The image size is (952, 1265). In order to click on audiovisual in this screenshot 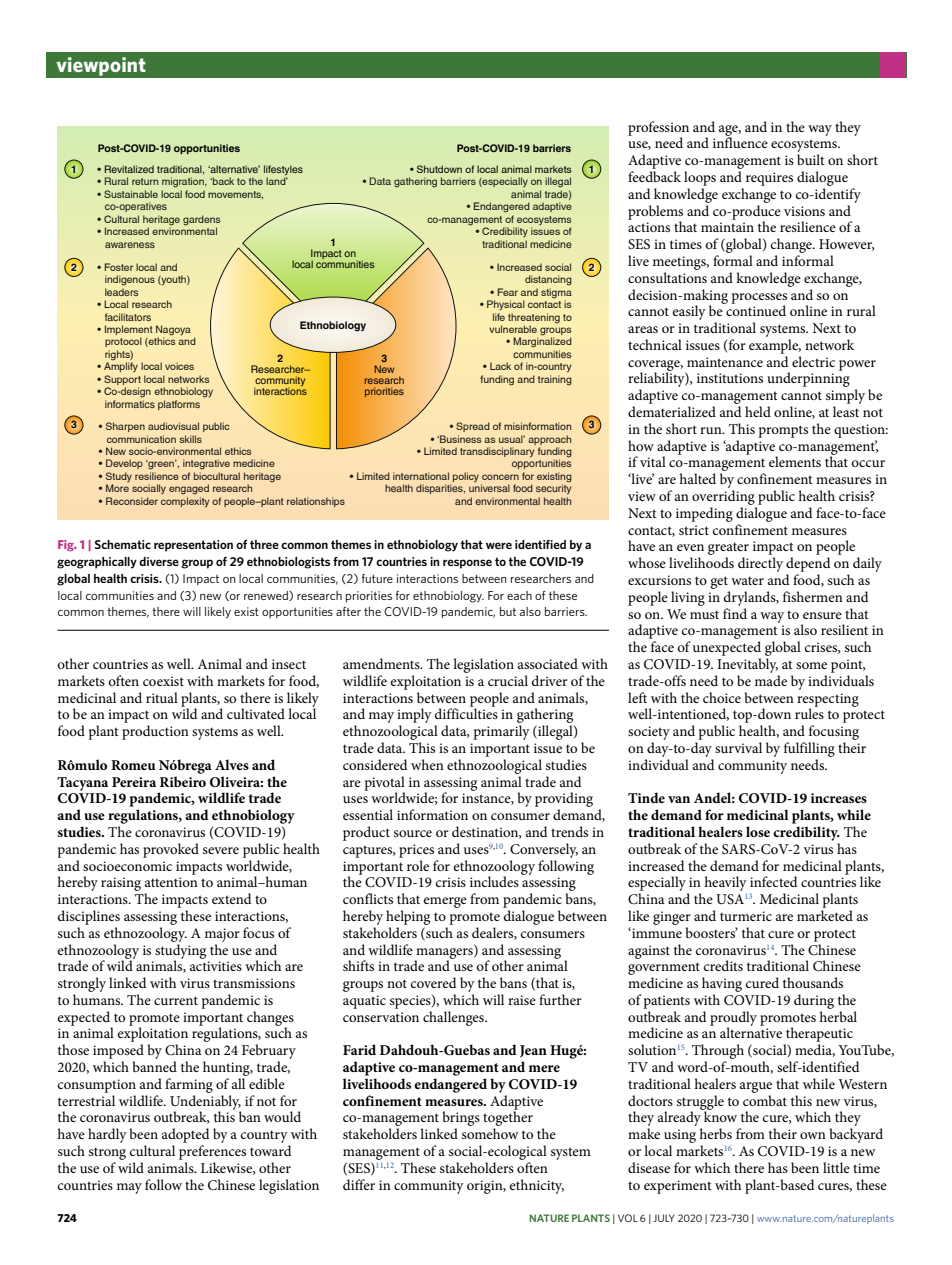, I will do `click(173, 426)`.
